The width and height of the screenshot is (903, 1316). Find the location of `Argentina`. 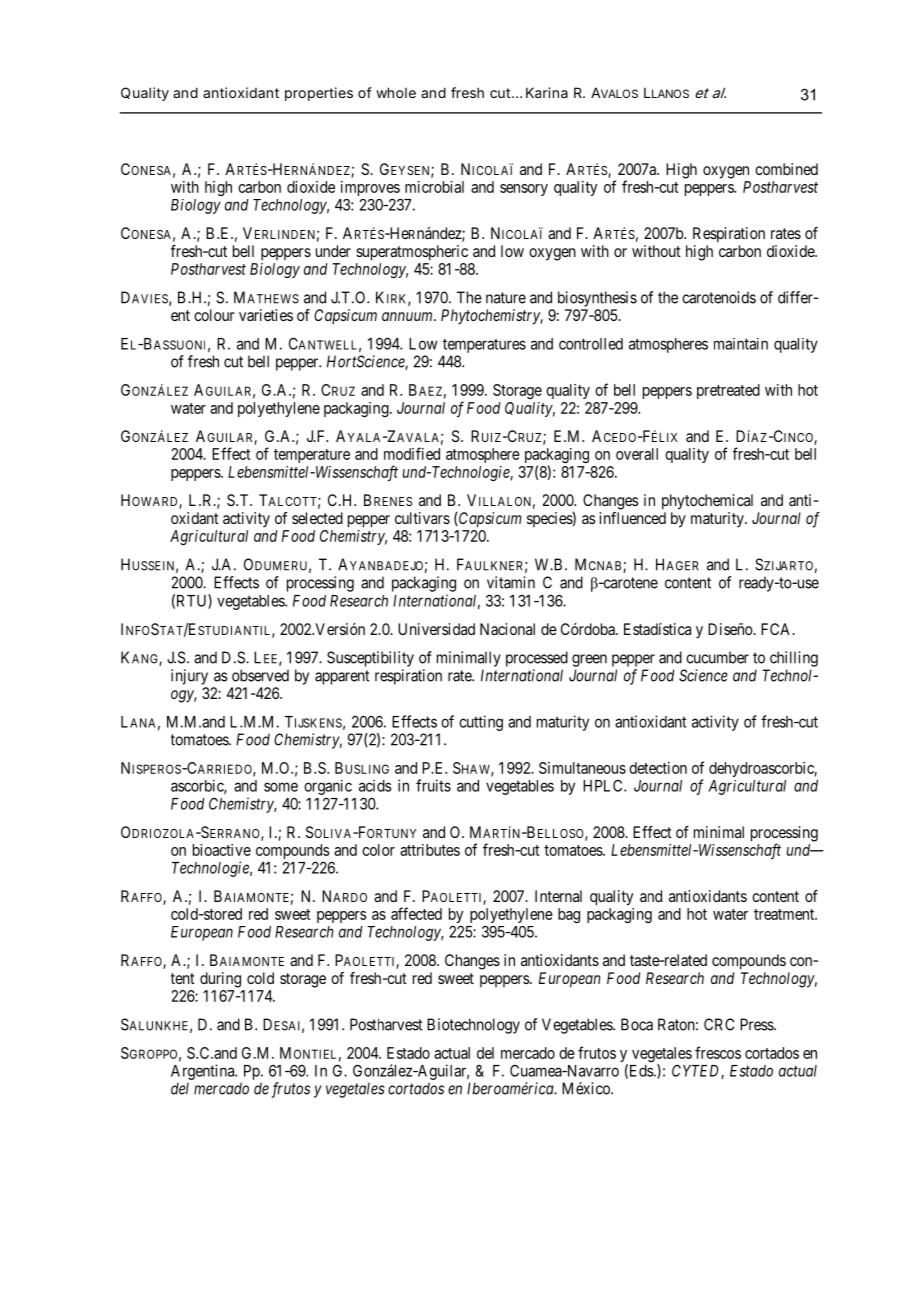

Argentina is located at coordinates (203, 1073).
